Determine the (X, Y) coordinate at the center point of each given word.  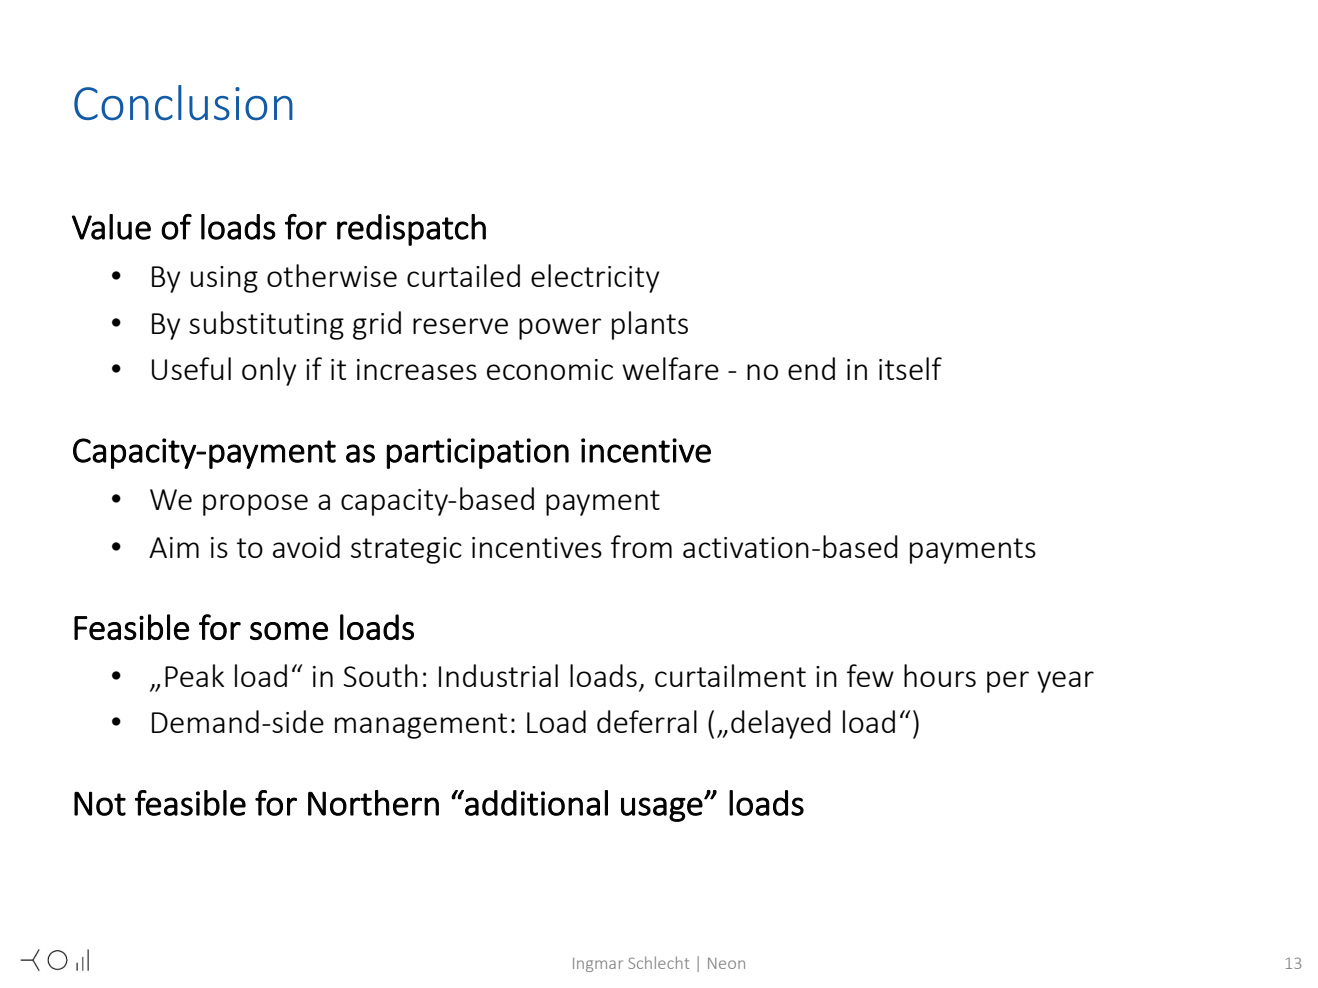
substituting (266, 325)
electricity (595, 278)
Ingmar (598, 965)
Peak (194, 675)
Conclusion (183, 103)
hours (940, 675)
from (641, 546)
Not (100, 803)
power (560, 329)
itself (910, 368)
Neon (726, 963)
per (1008, 682)
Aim (174, 547)
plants (650, 325)
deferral (647, 721)
